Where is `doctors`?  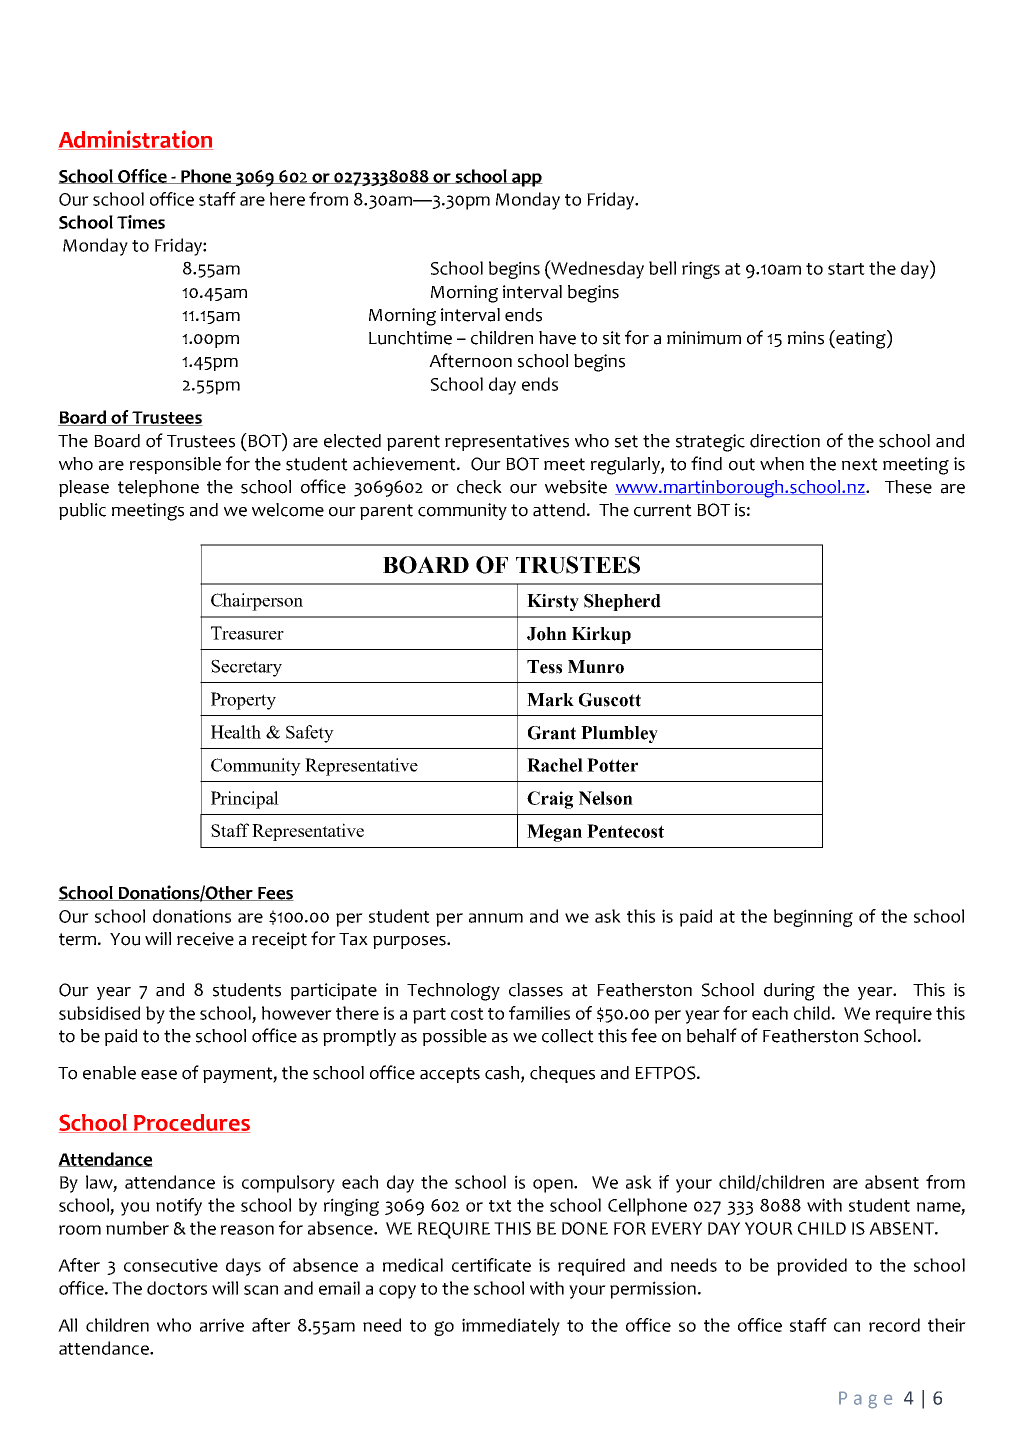
doctors is located at coordinates (177, 1288).
